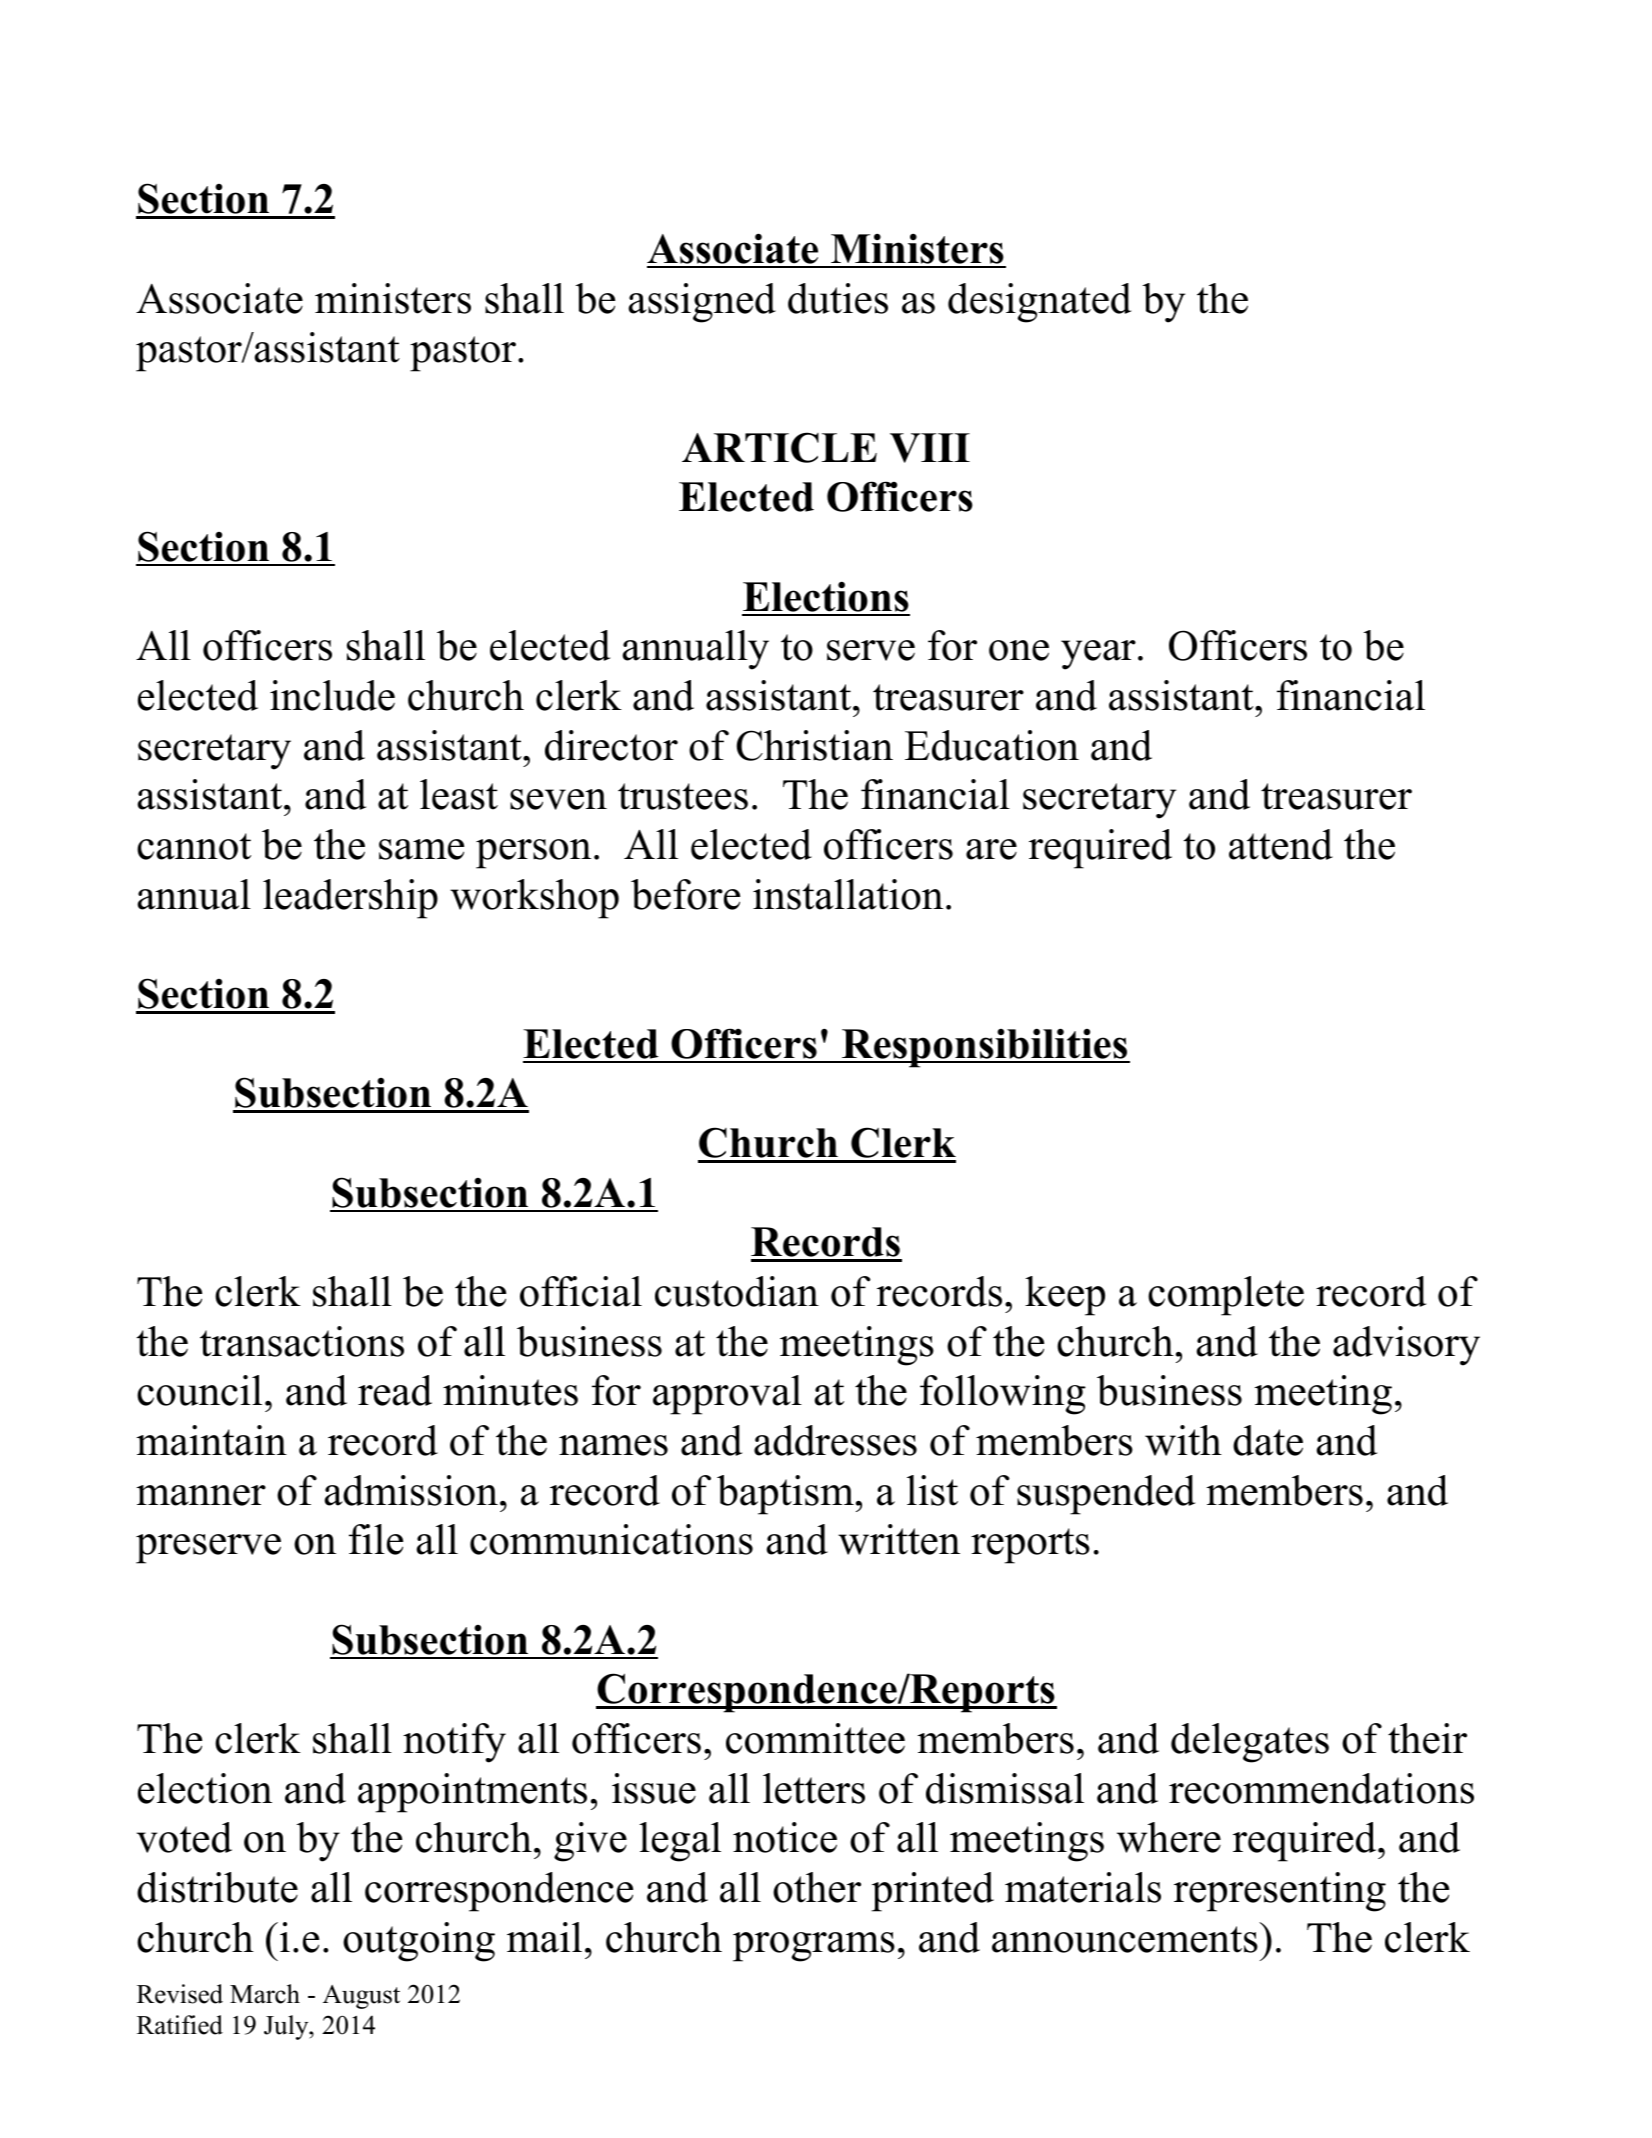 The width and height of the screenshot is (1652, 2138). Describe the element at coordinates (1226, 1296) in the screenshot. I see `complete` at that location.
